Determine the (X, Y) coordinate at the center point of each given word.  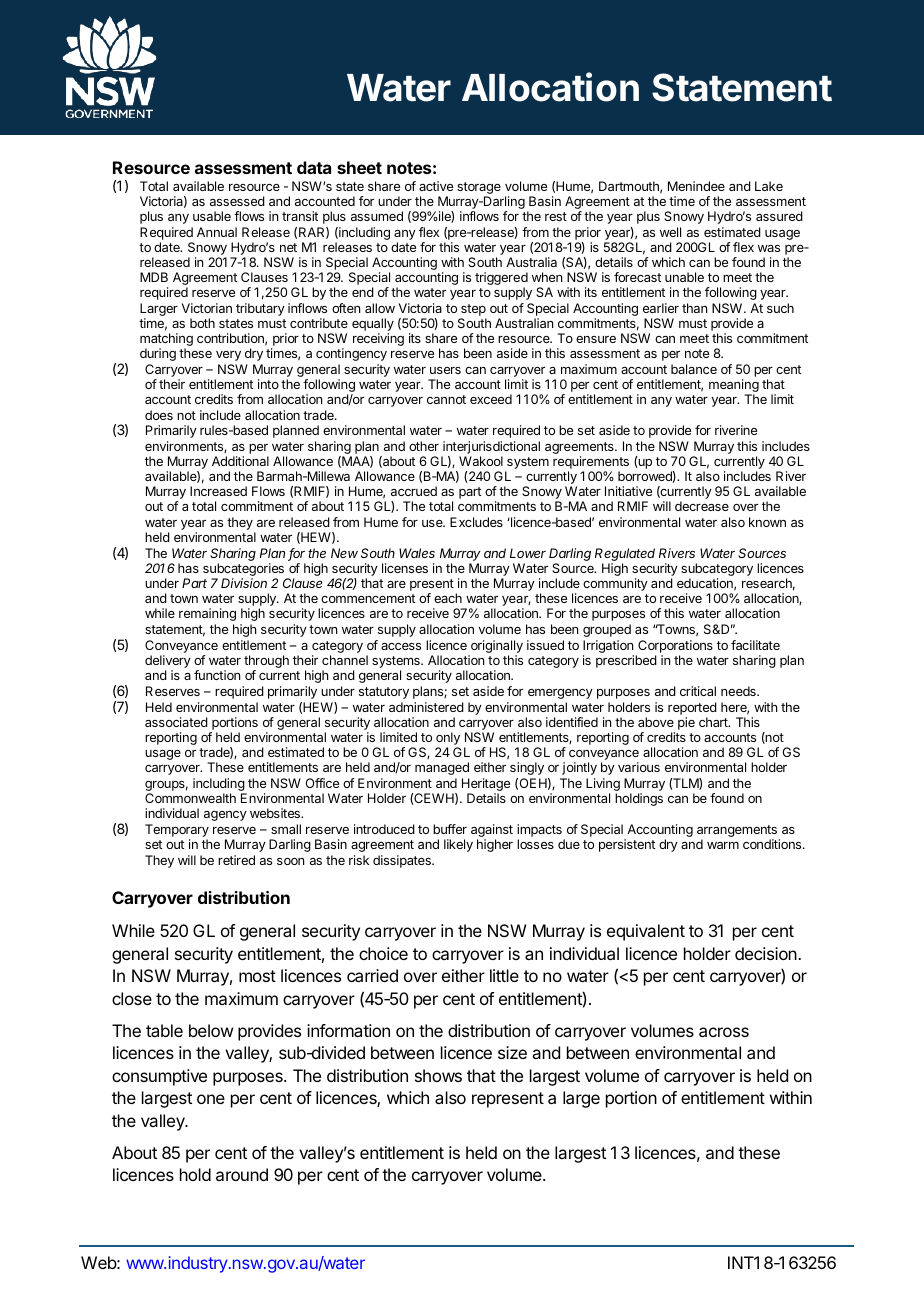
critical (698, 691)
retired (236, 860)
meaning (734, 387)
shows (438, 1075)
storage (479, 189)
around (242, 1174)
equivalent (646, 932)
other (424, 446)
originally (496, 648)
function (217, 675)
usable (212, 216)
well (670, 232)
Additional (240, 461)
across (724, 1032)
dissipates (403, 861)
